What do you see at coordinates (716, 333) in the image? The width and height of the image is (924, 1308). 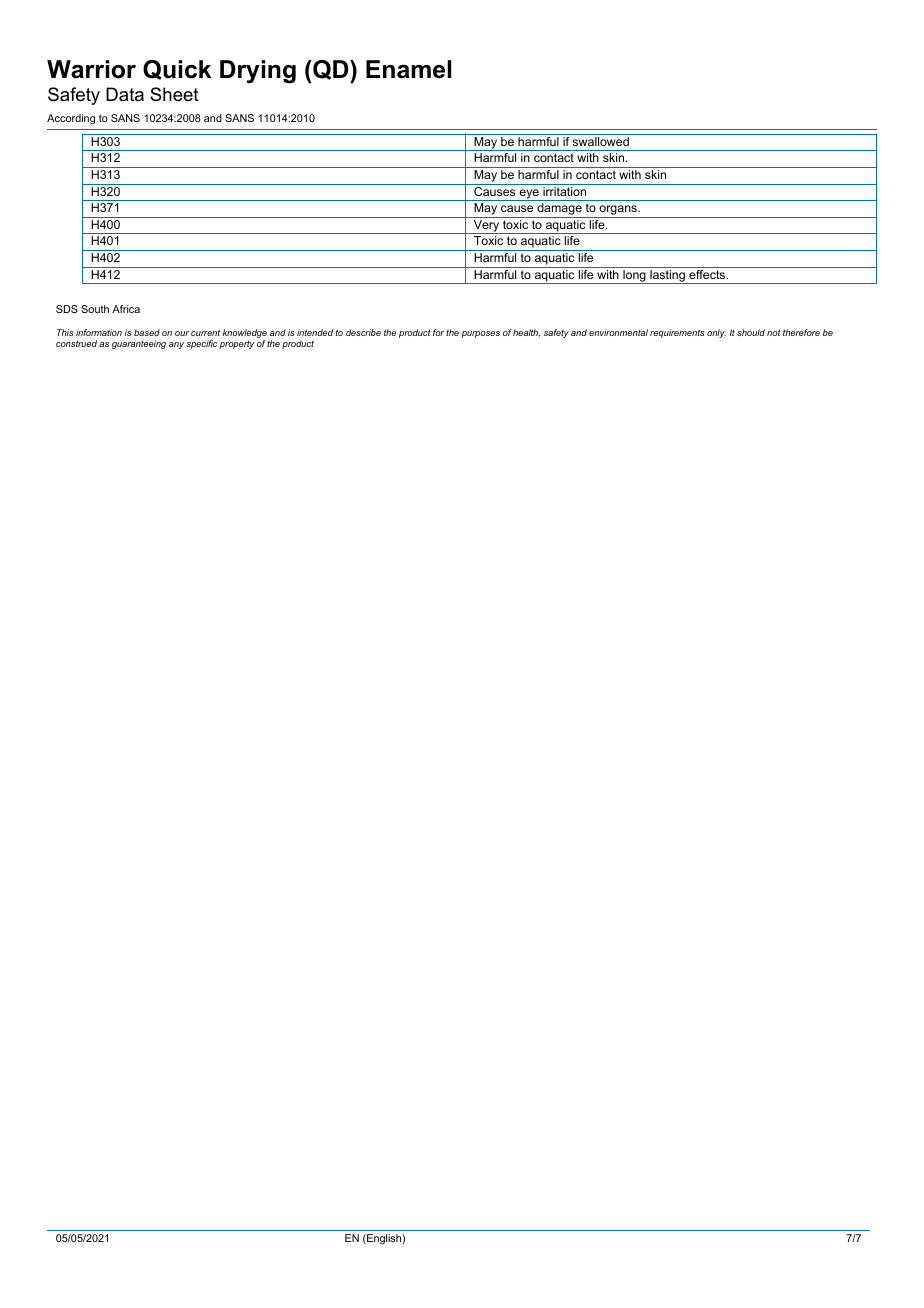 I see `only` at bounding box center [716, 333].
